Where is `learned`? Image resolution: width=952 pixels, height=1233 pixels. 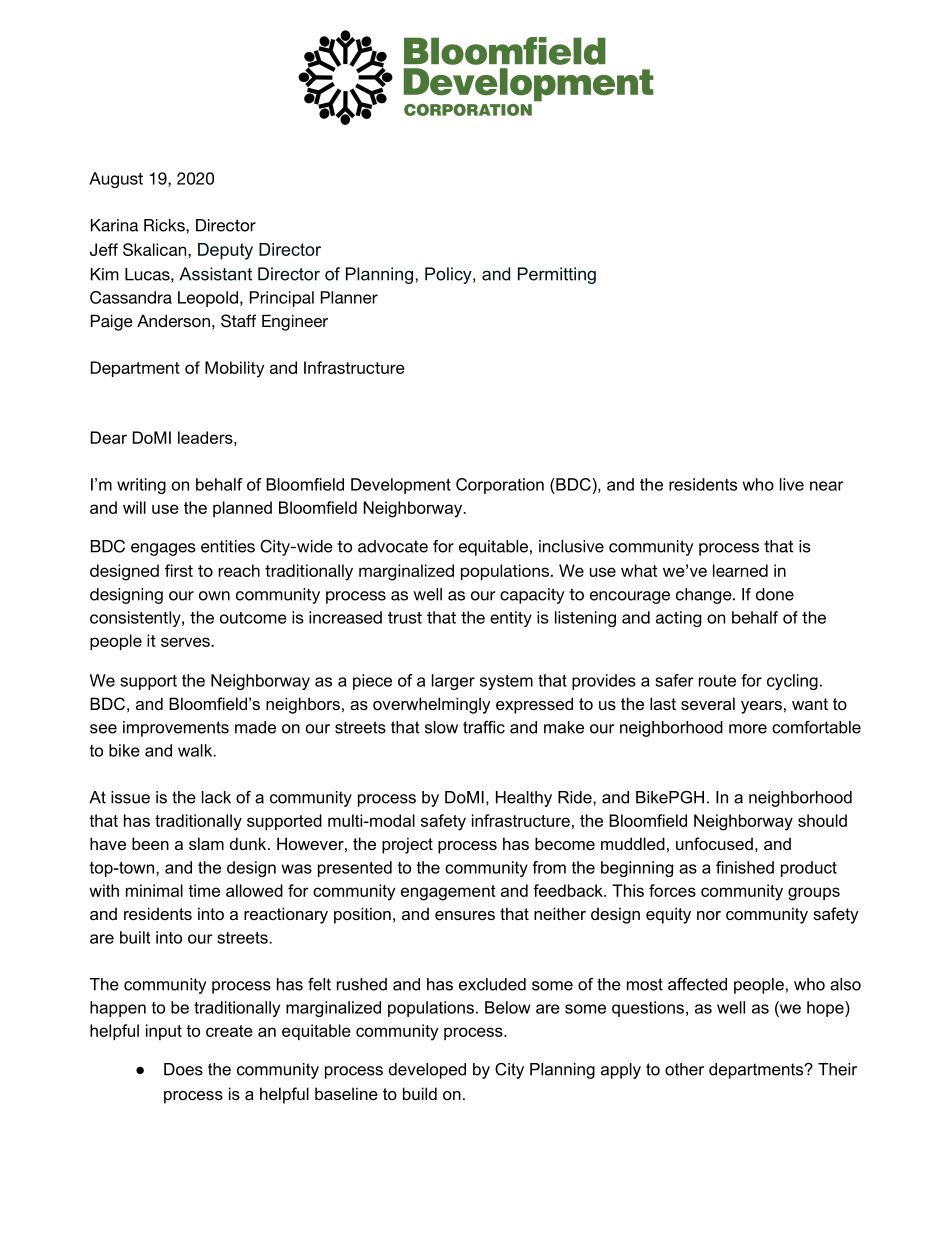 learned is located at coordinates (740, 570).
